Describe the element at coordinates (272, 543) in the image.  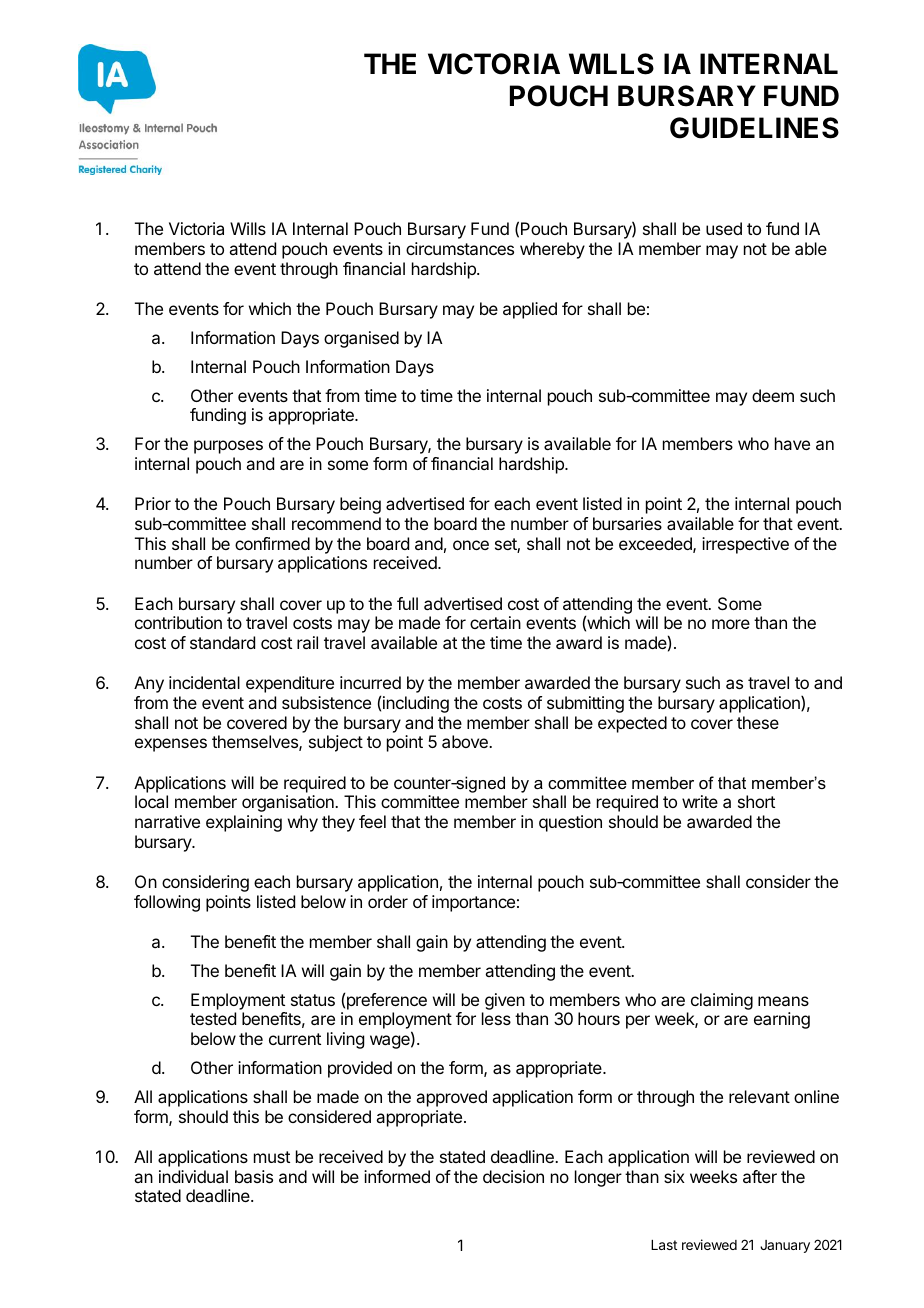
I see `confirmed` at that location.
